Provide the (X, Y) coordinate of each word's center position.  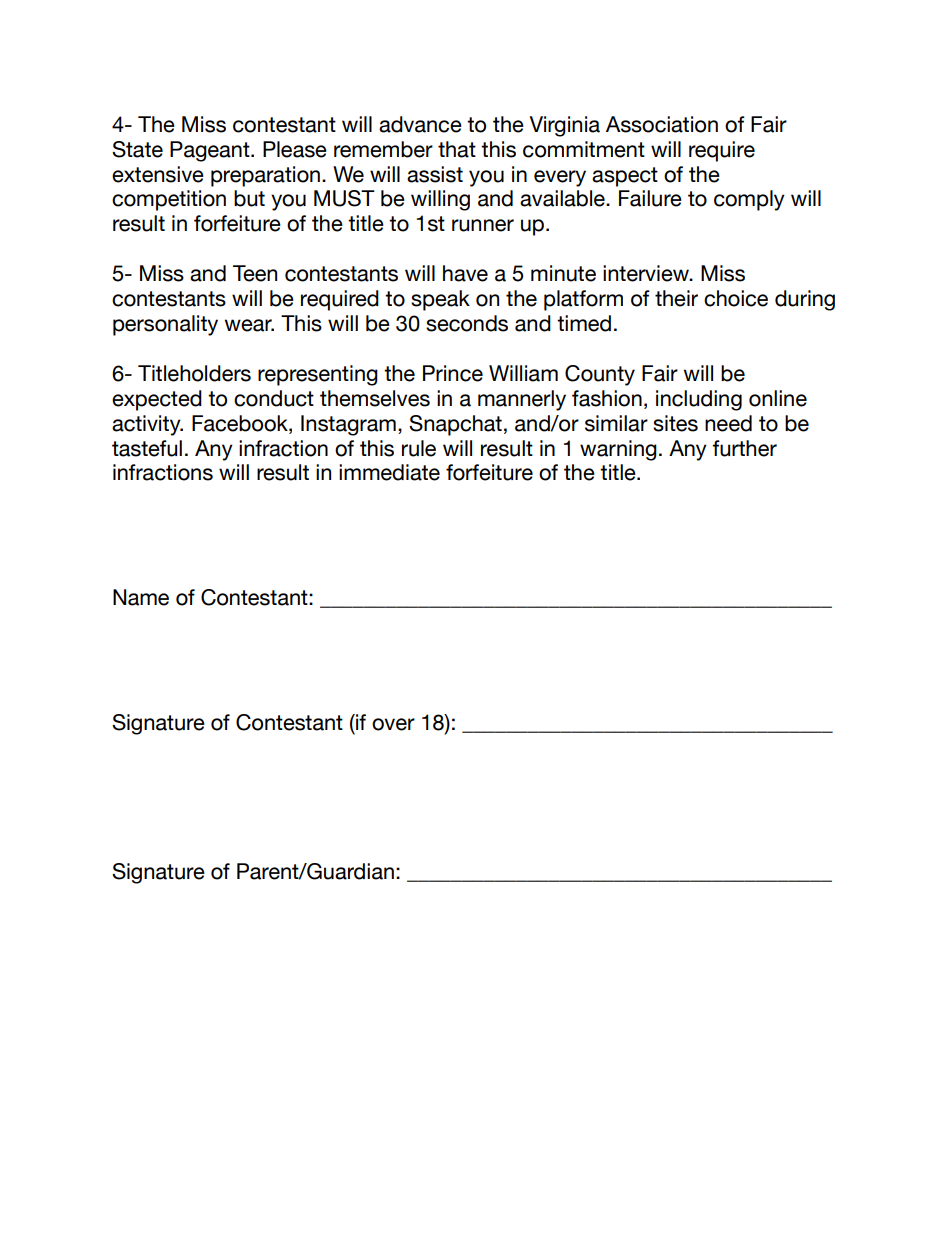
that (457, 149)
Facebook (241, 423)
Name (141, 597)
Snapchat (455, 425)
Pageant (211, 151)
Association (662, 124)
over (393, 724)
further (745, 448)
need (728, 423)
